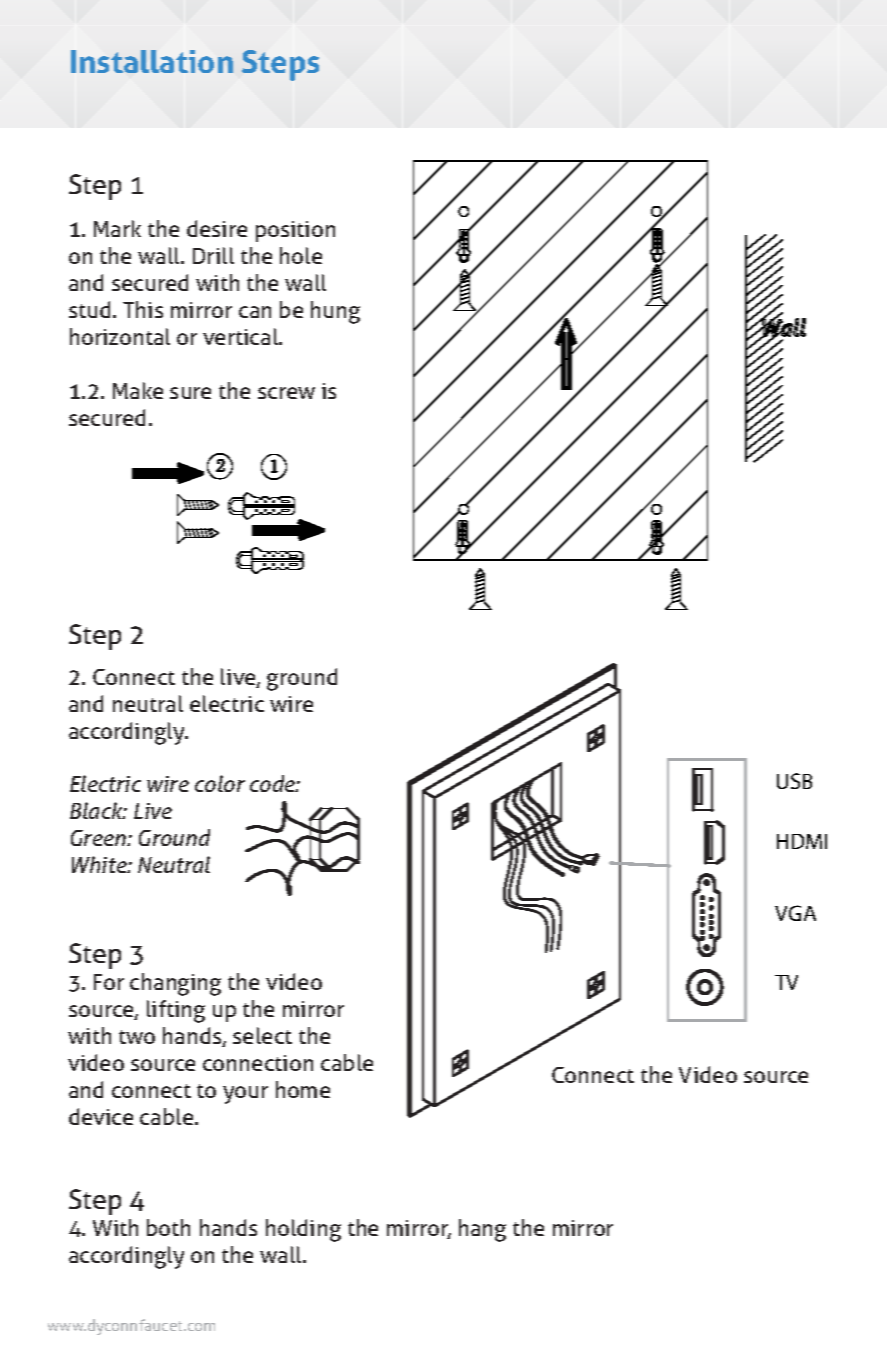 This screenshot has width=887, height=1372. I want to click on hung, so click(335, 312).
